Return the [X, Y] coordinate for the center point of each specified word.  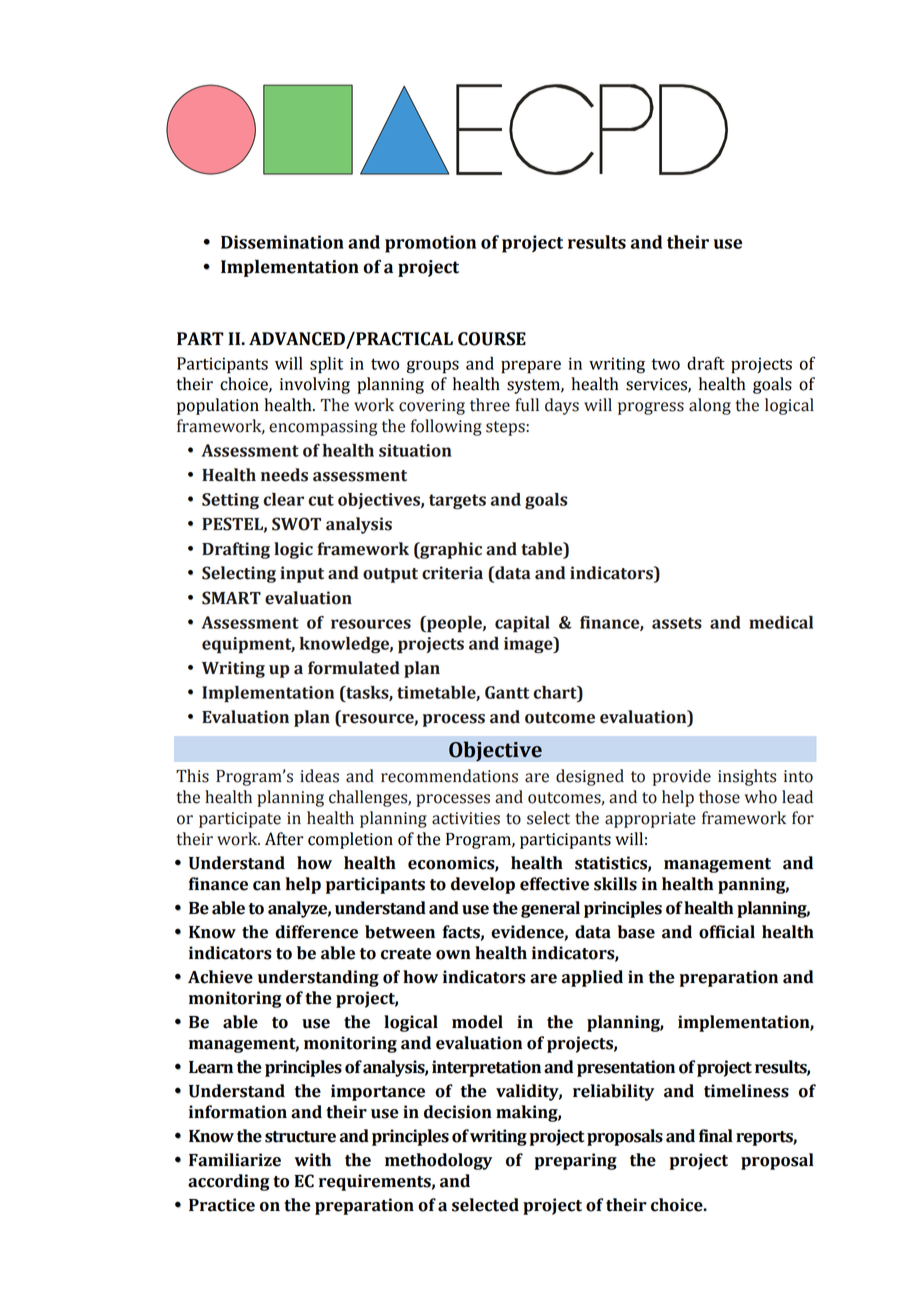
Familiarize [235, 1160]
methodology [438, 1161]
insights [747, 777]
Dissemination [282, 242]
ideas [319, 776]
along [710, 406]
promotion [430, 244]
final [716, 1136]
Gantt [507, 692]
